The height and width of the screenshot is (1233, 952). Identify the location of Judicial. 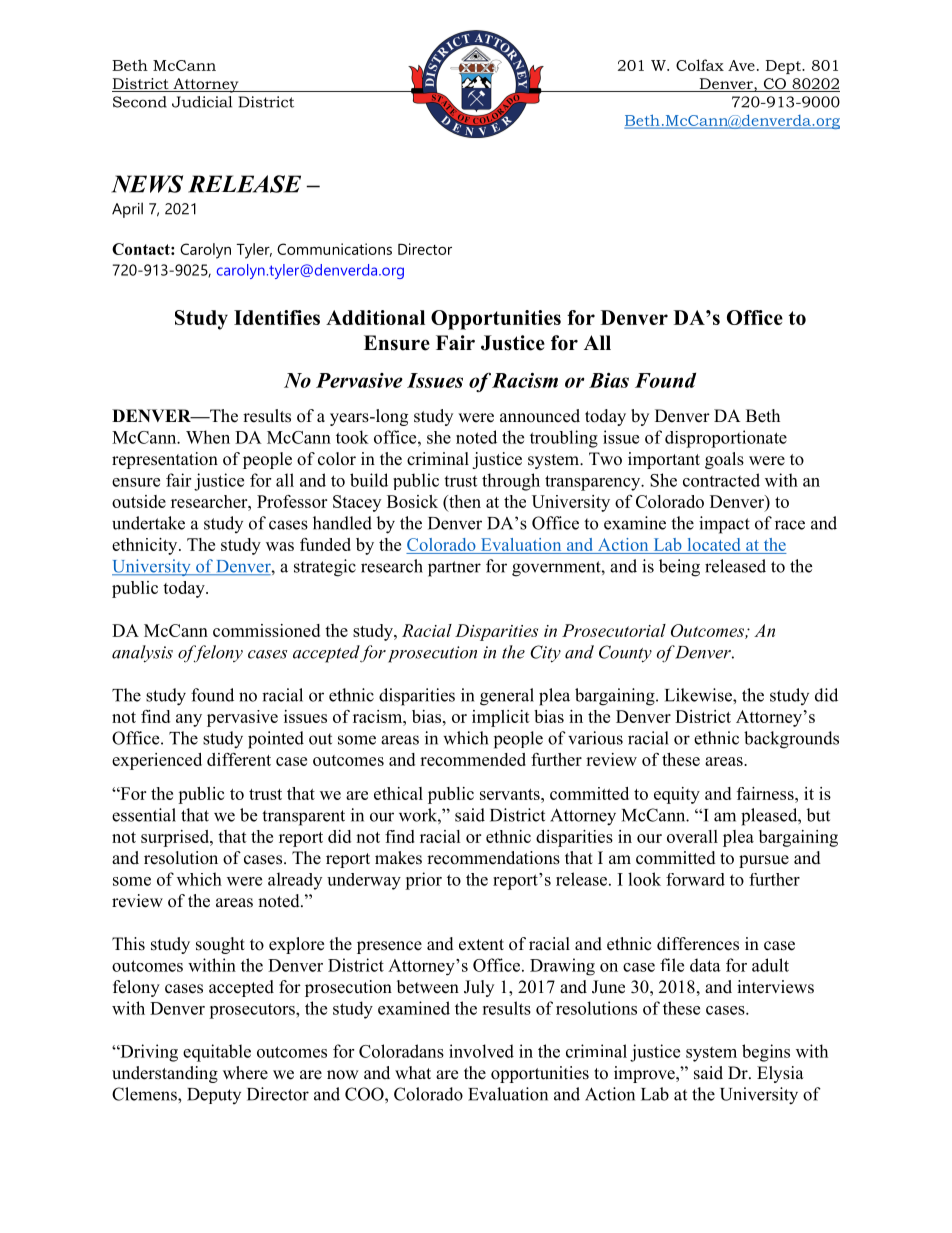
(202, 102).
